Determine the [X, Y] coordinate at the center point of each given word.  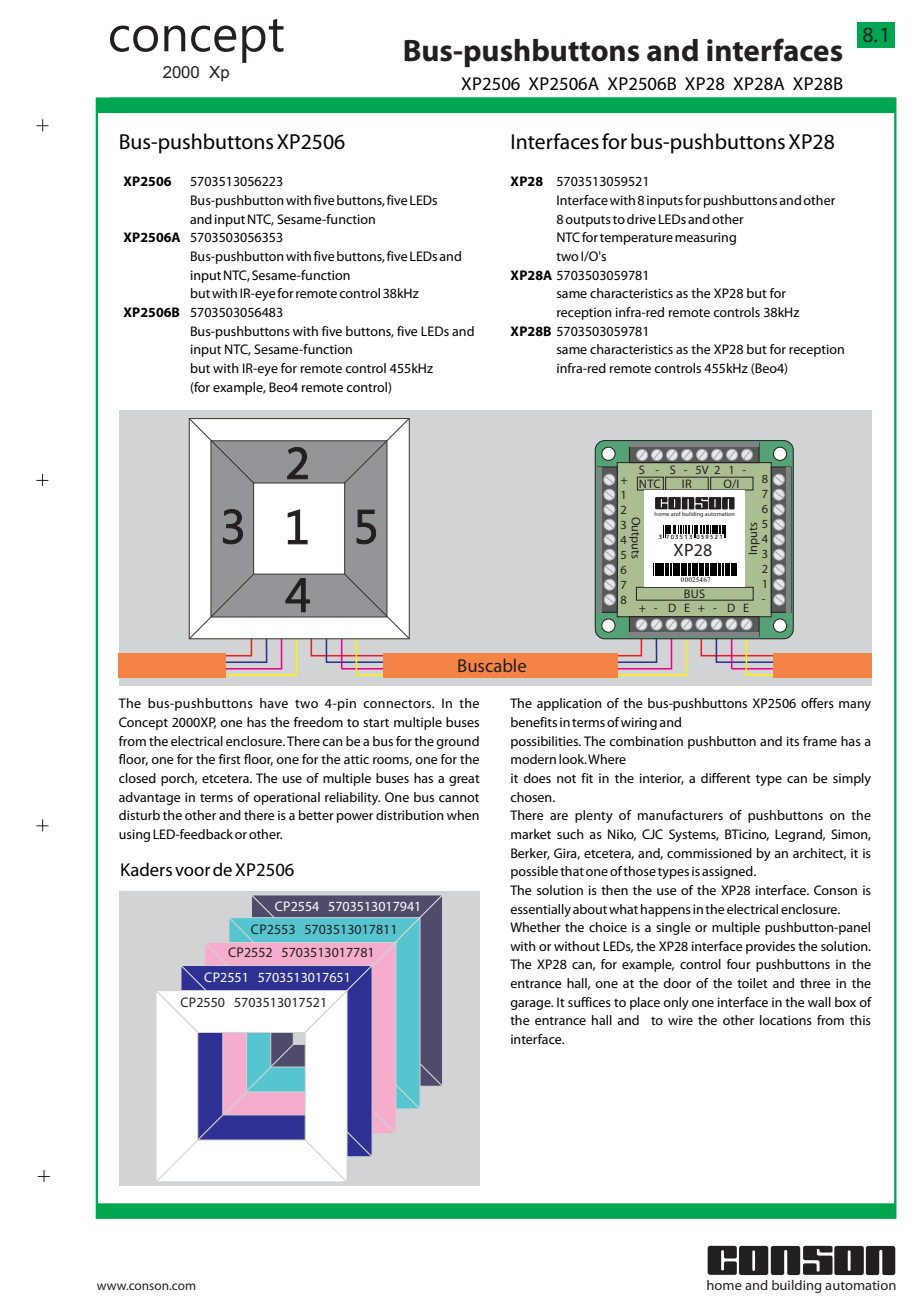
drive [641, 219]
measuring [705, 238]
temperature [636, 239]
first [230, 759]
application [569, 704]
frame [820, 741]
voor [193, 871]
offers [817, 703]
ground [457, 742]
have [274, 703]
